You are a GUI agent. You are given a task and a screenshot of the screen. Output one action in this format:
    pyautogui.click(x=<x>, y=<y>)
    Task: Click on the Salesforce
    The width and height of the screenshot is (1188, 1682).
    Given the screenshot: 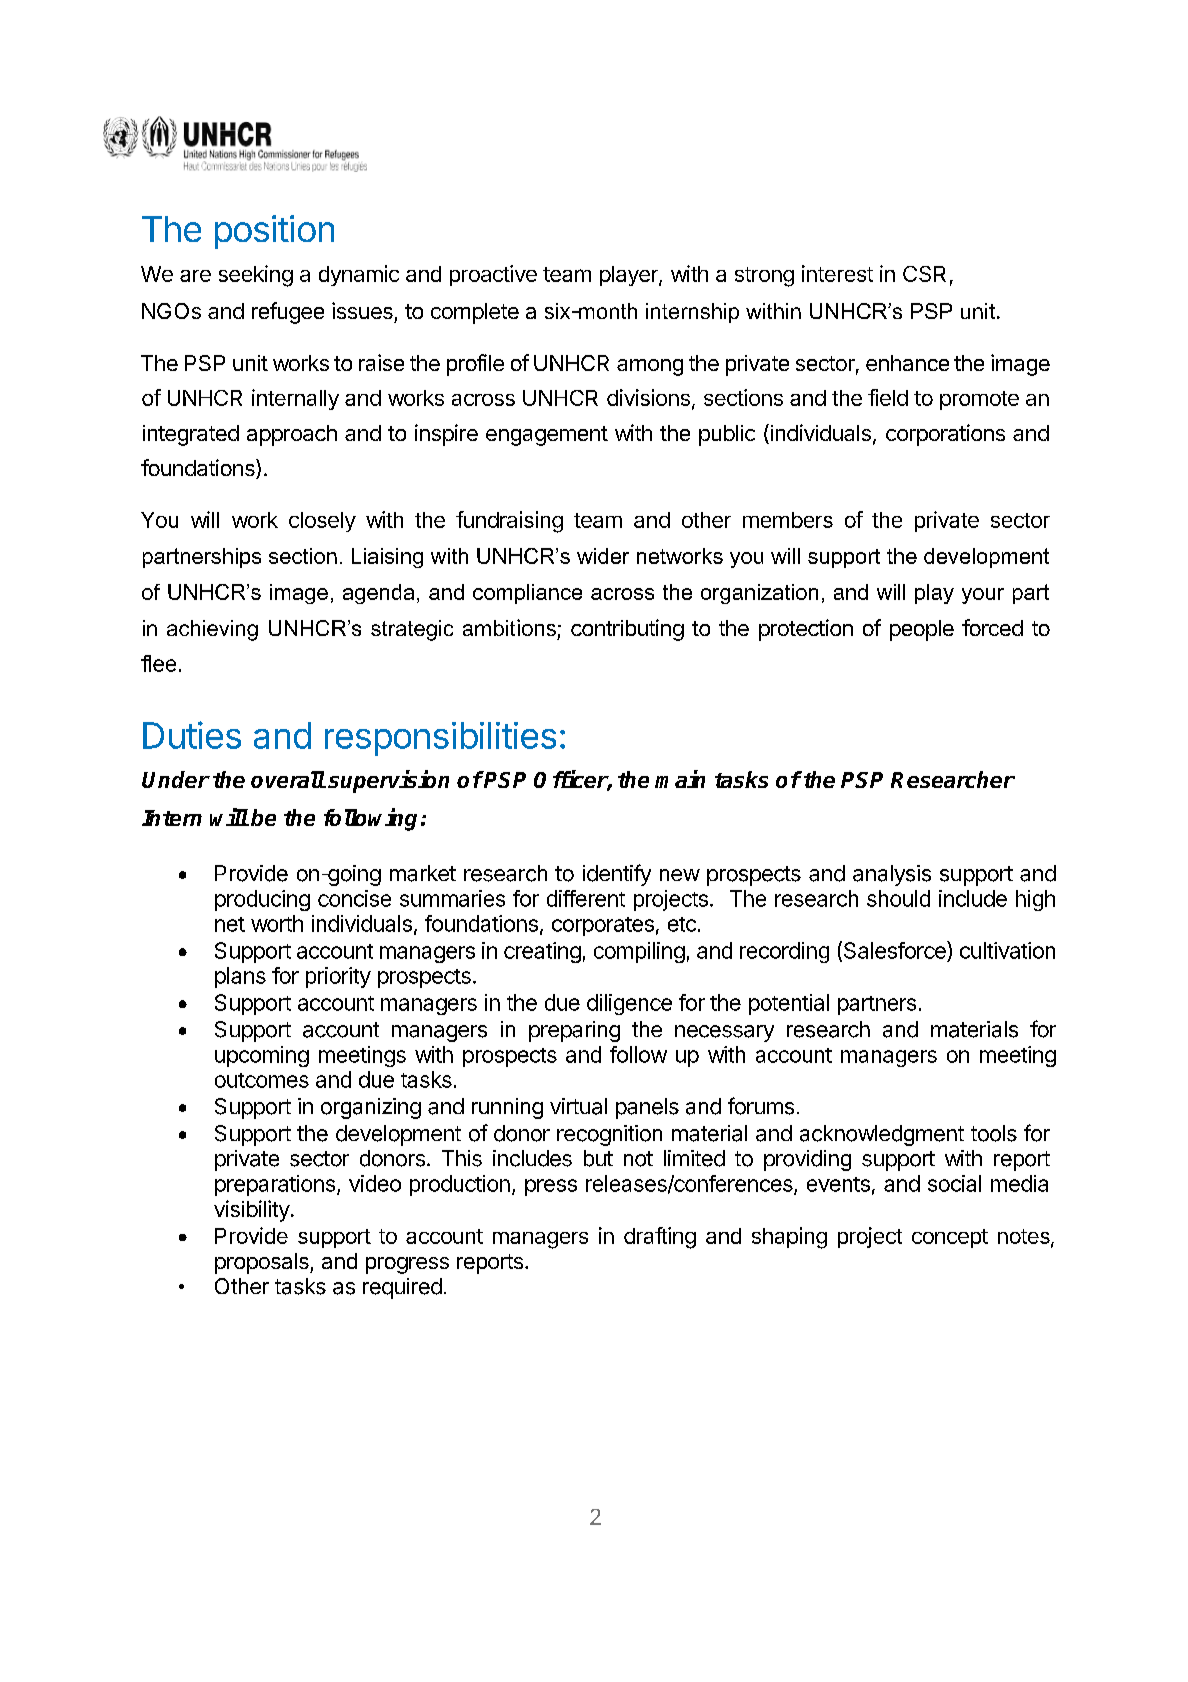 What is the action you would take?
    pyautogui.click(x=894, y=951)
